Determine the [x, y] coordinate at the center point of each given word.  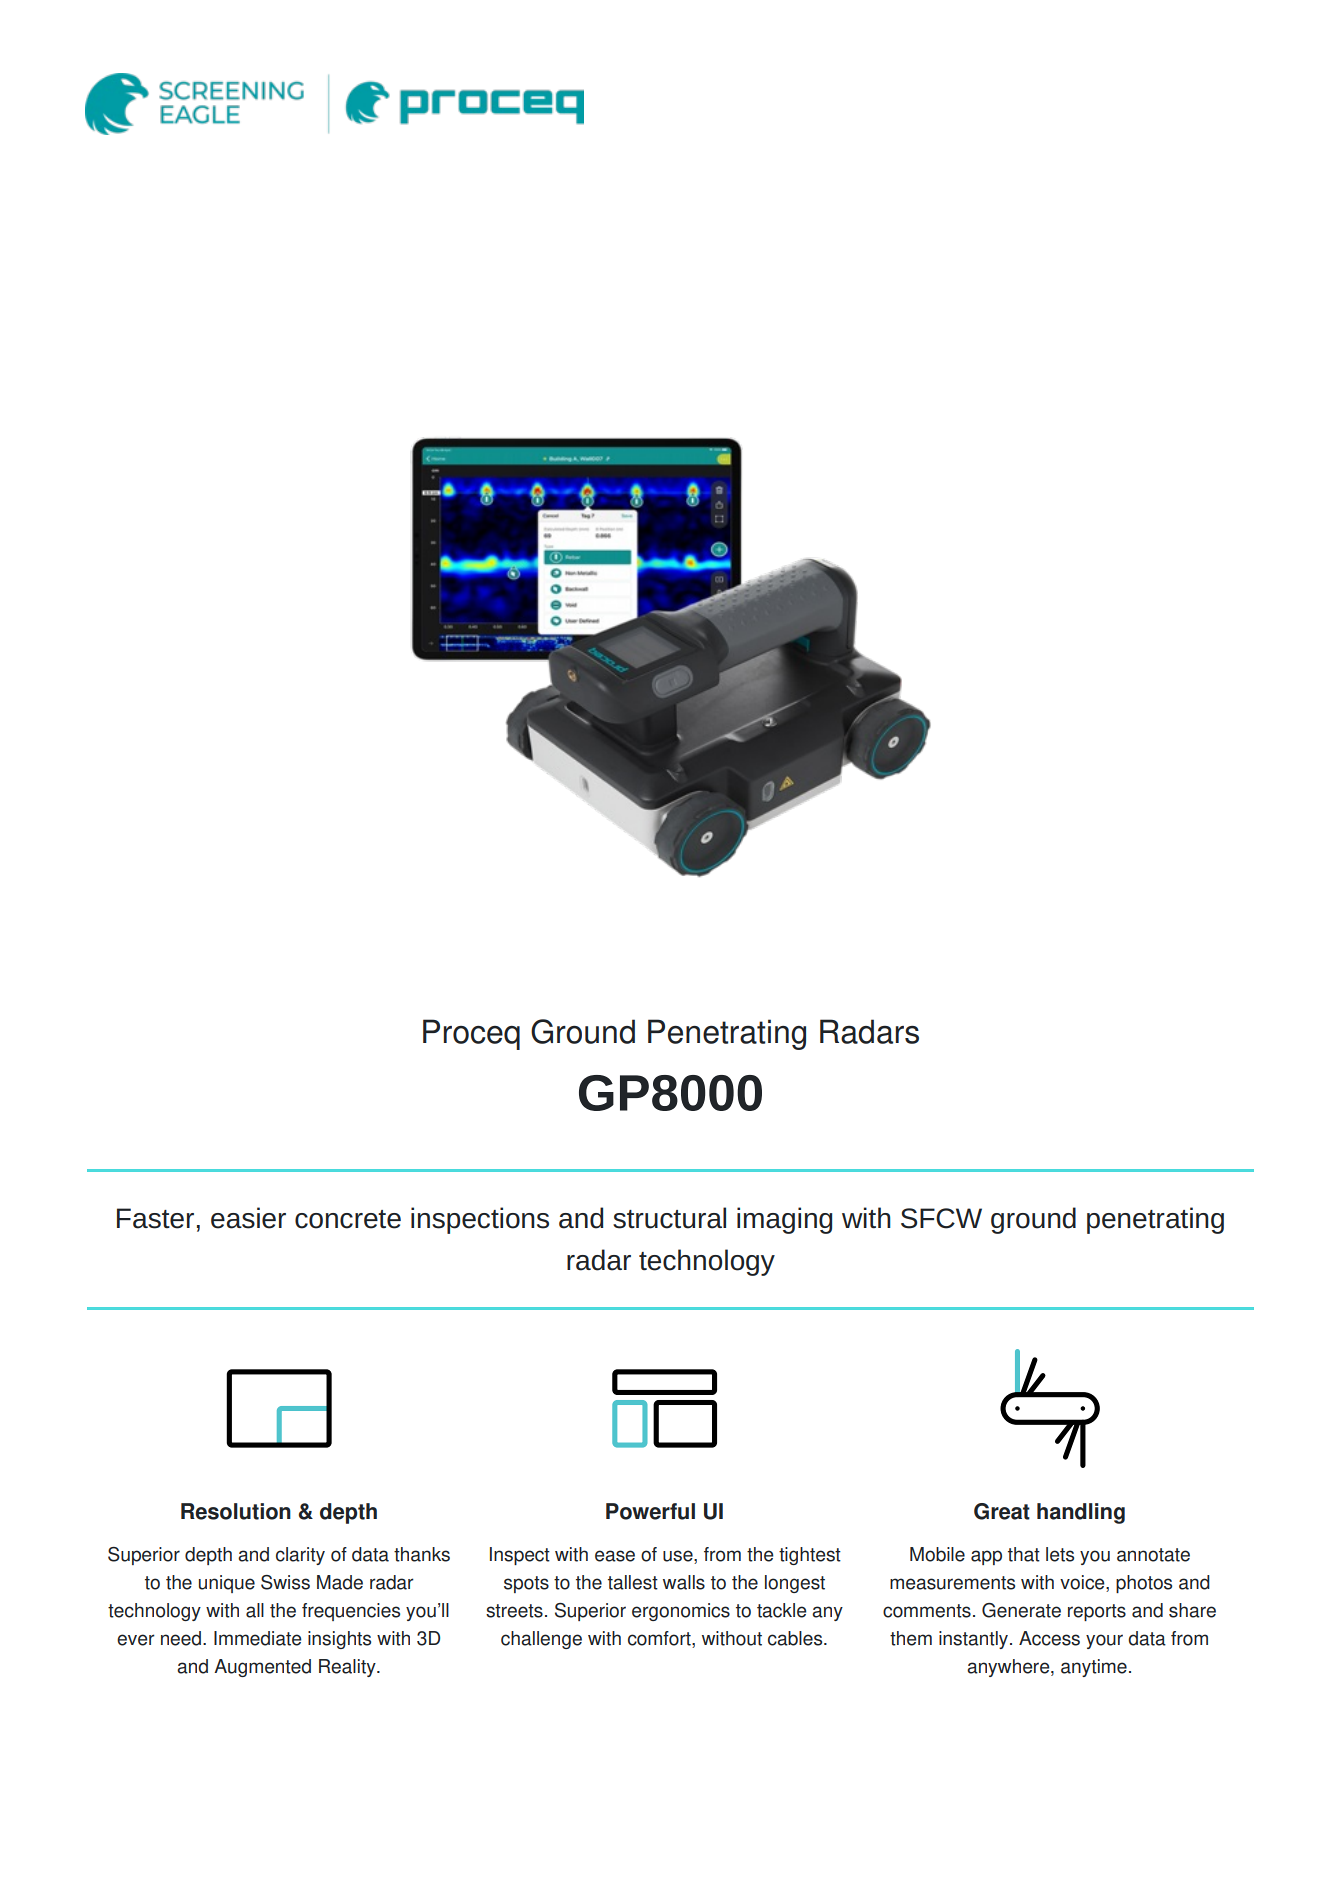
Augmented [262, 1668]
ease [615, 1556]
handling [1081, 1513]
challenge [541, 1640]
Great [1002, 1511]
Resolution [236, 1511]
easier [248, 1218]
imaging [784, 1220]
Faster [155, 1218]
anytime [1094, 1668]
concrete [348, 1219]
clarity [300, 1556]
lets [1060, 1554]
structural [669, 1218]
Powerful [650, 1511]
